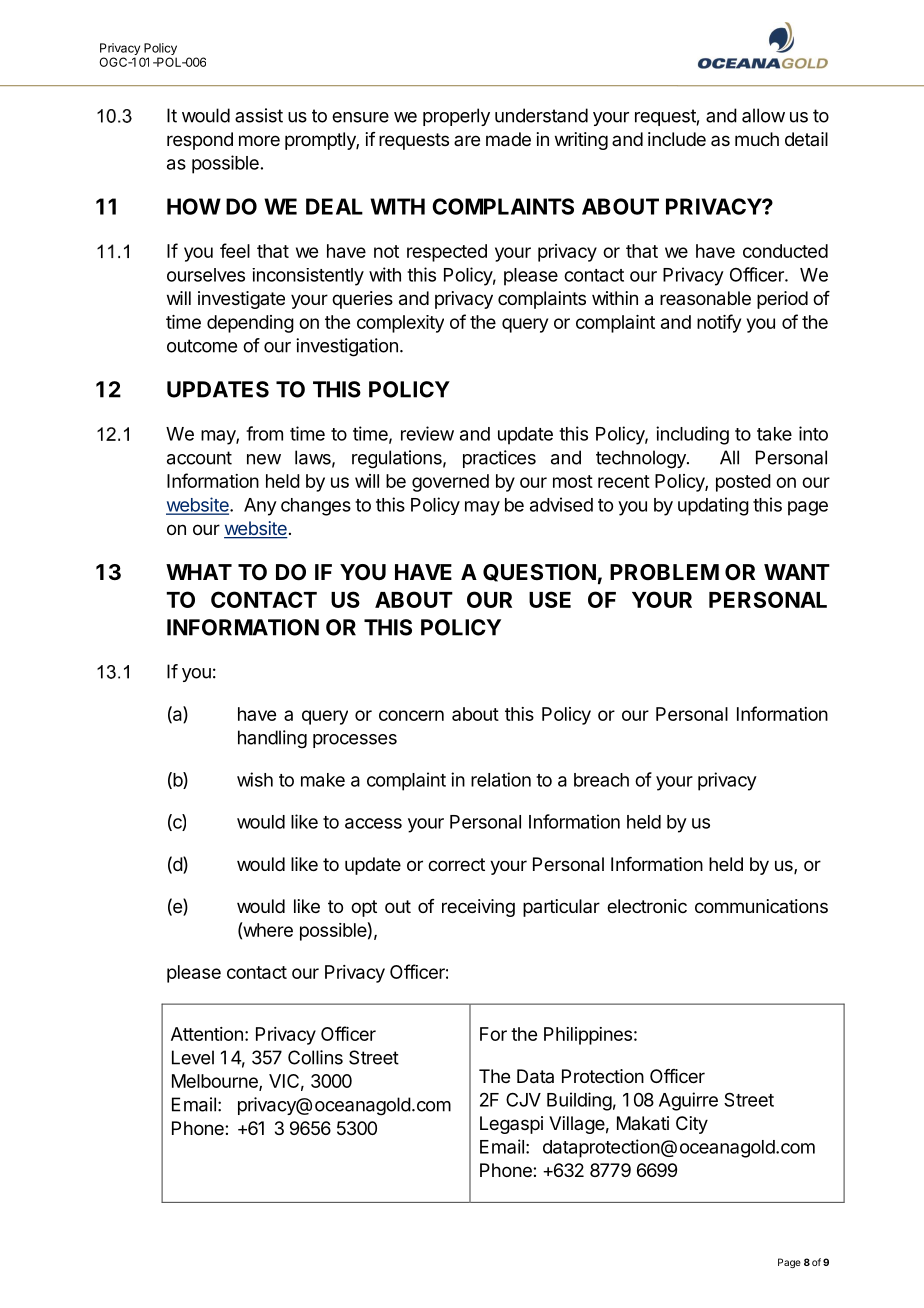 The height and width of the screenshot is (1308, 924). I want to click on wish, so click(255, 779).
